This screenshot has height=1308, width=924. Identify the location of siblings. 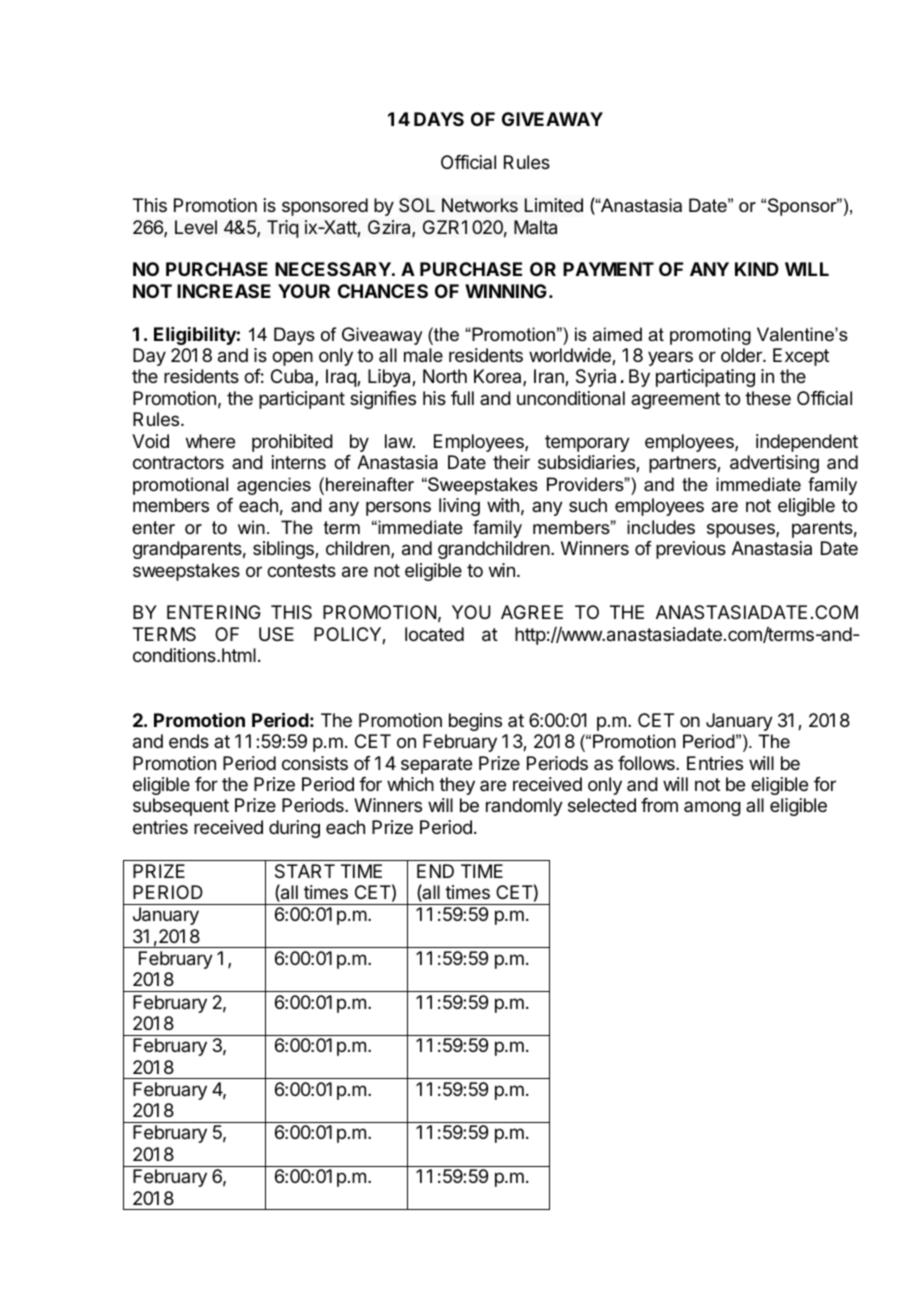
(284, 550).
